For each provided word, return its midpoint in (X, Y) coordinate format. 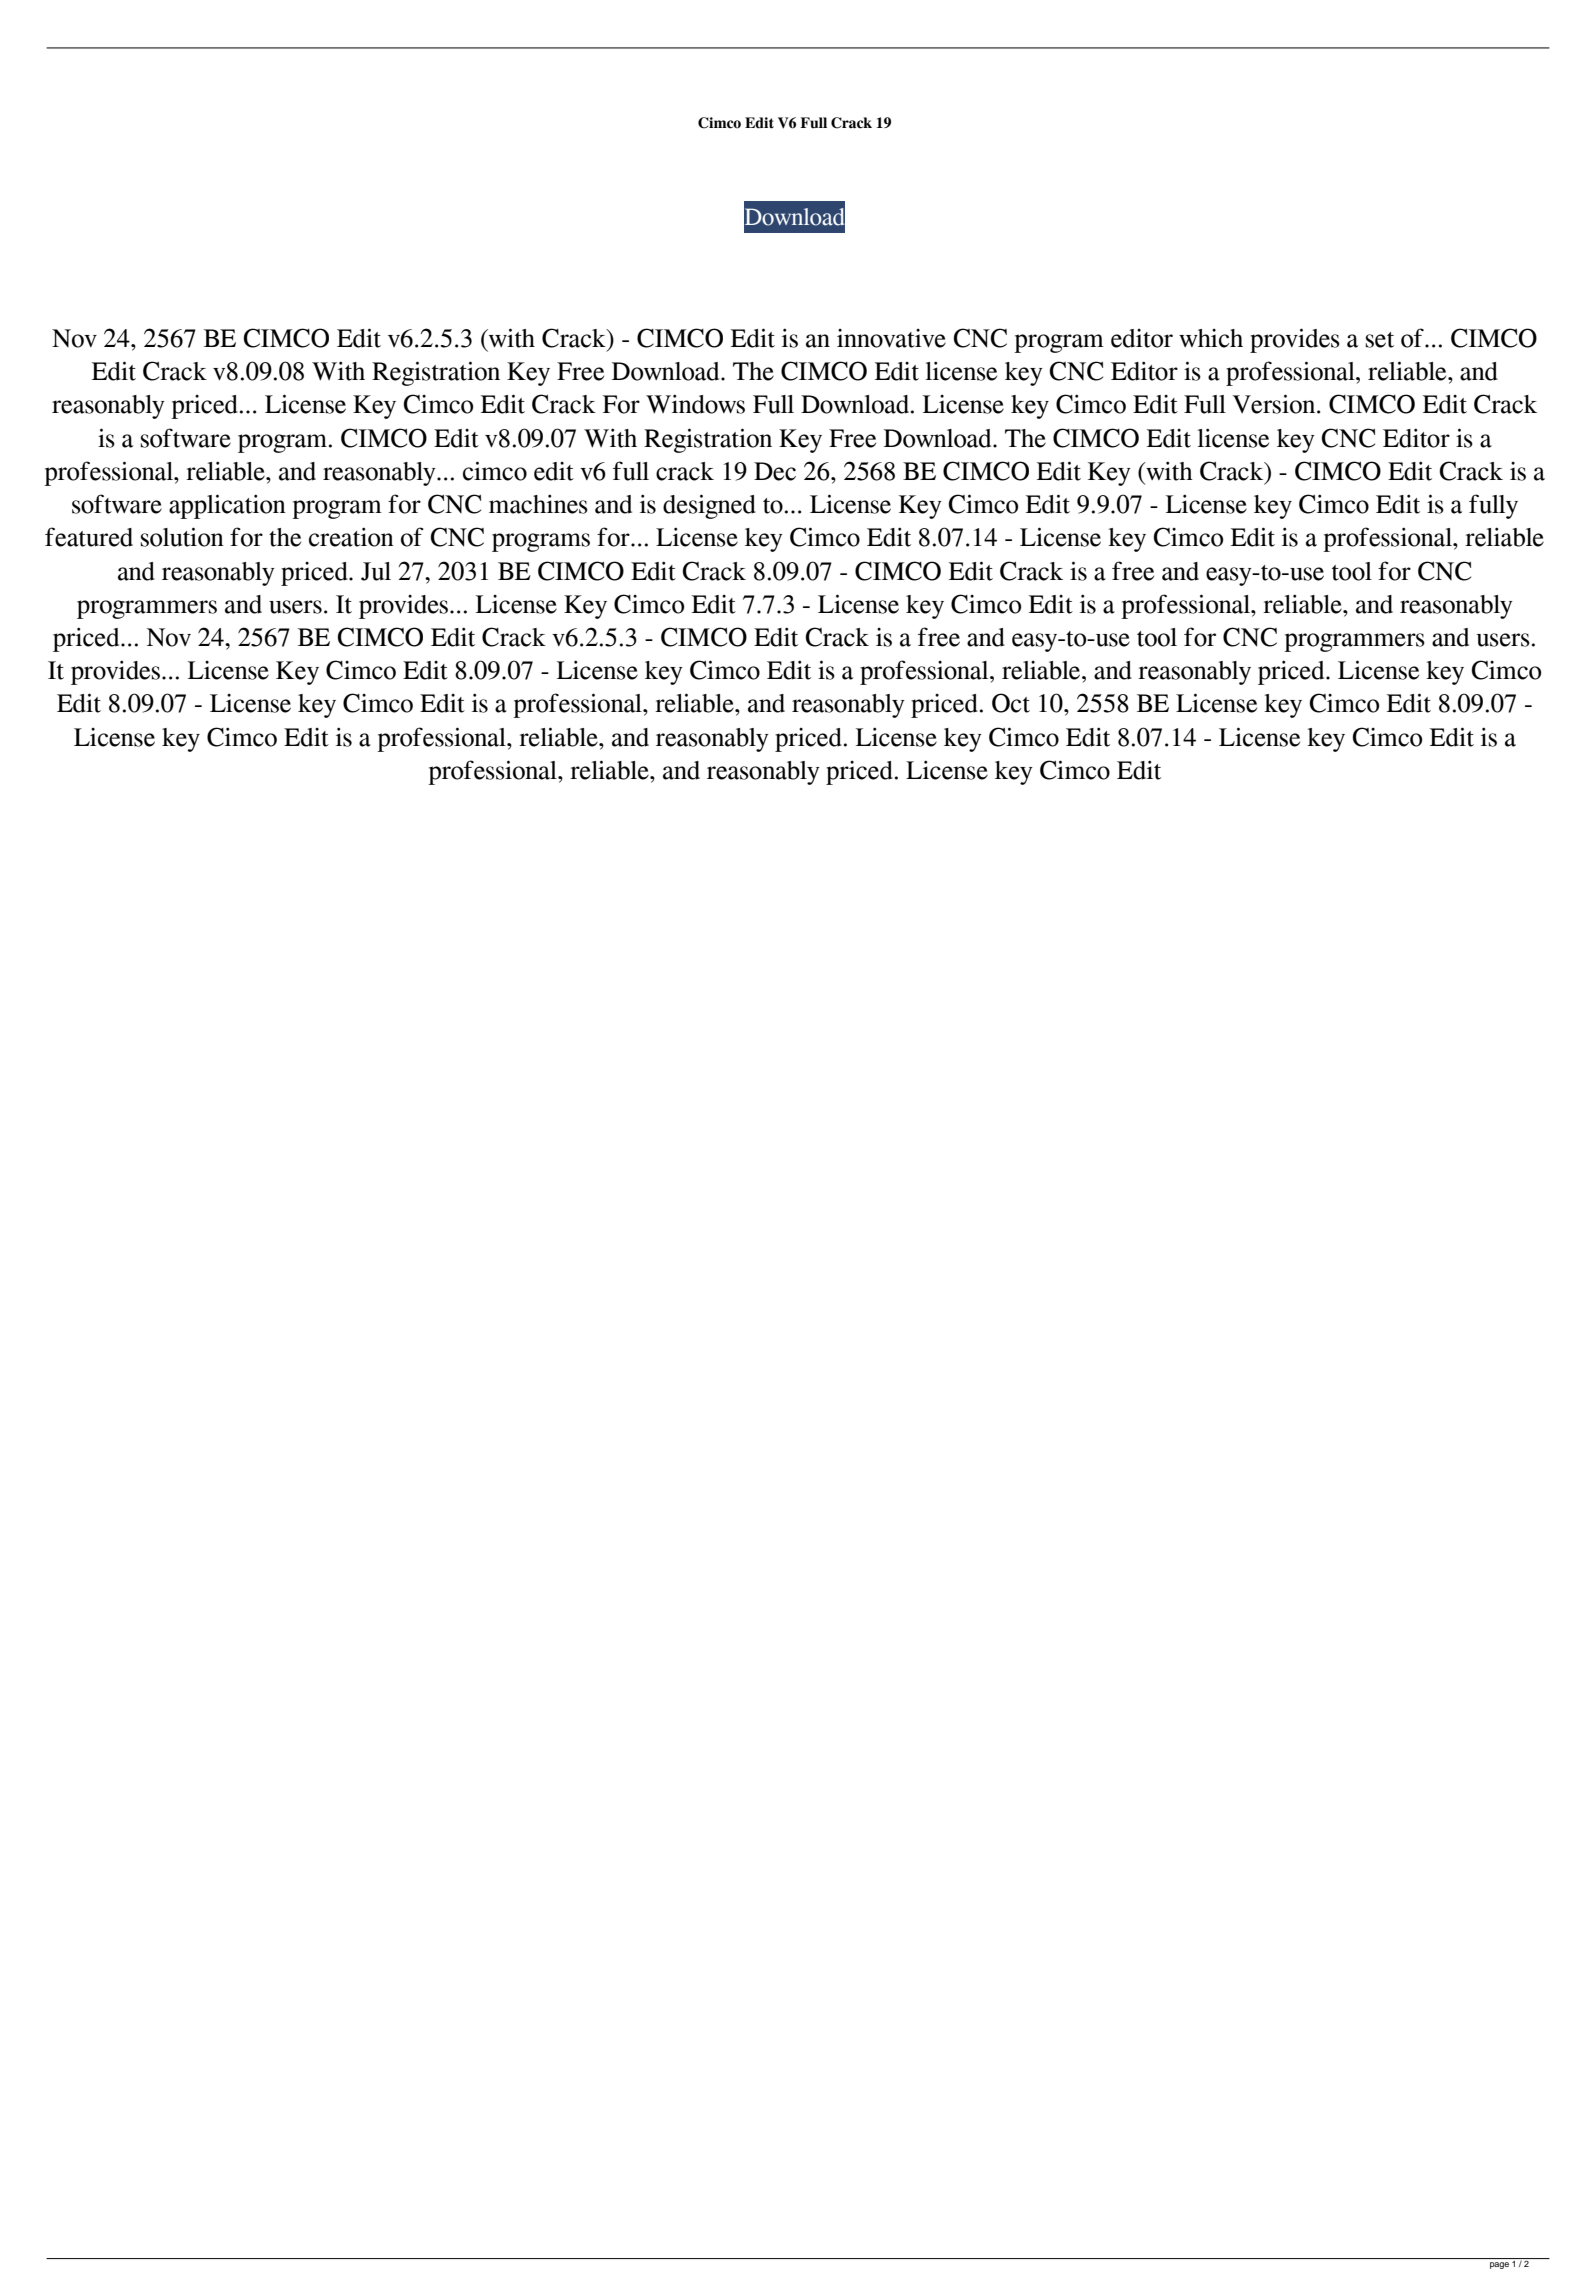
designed (709, 506)
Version (1275, 404)
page (1499, 2265)
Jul (376, 571)
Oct (1011, 703)
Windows (695, 404)
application (227, 506)
